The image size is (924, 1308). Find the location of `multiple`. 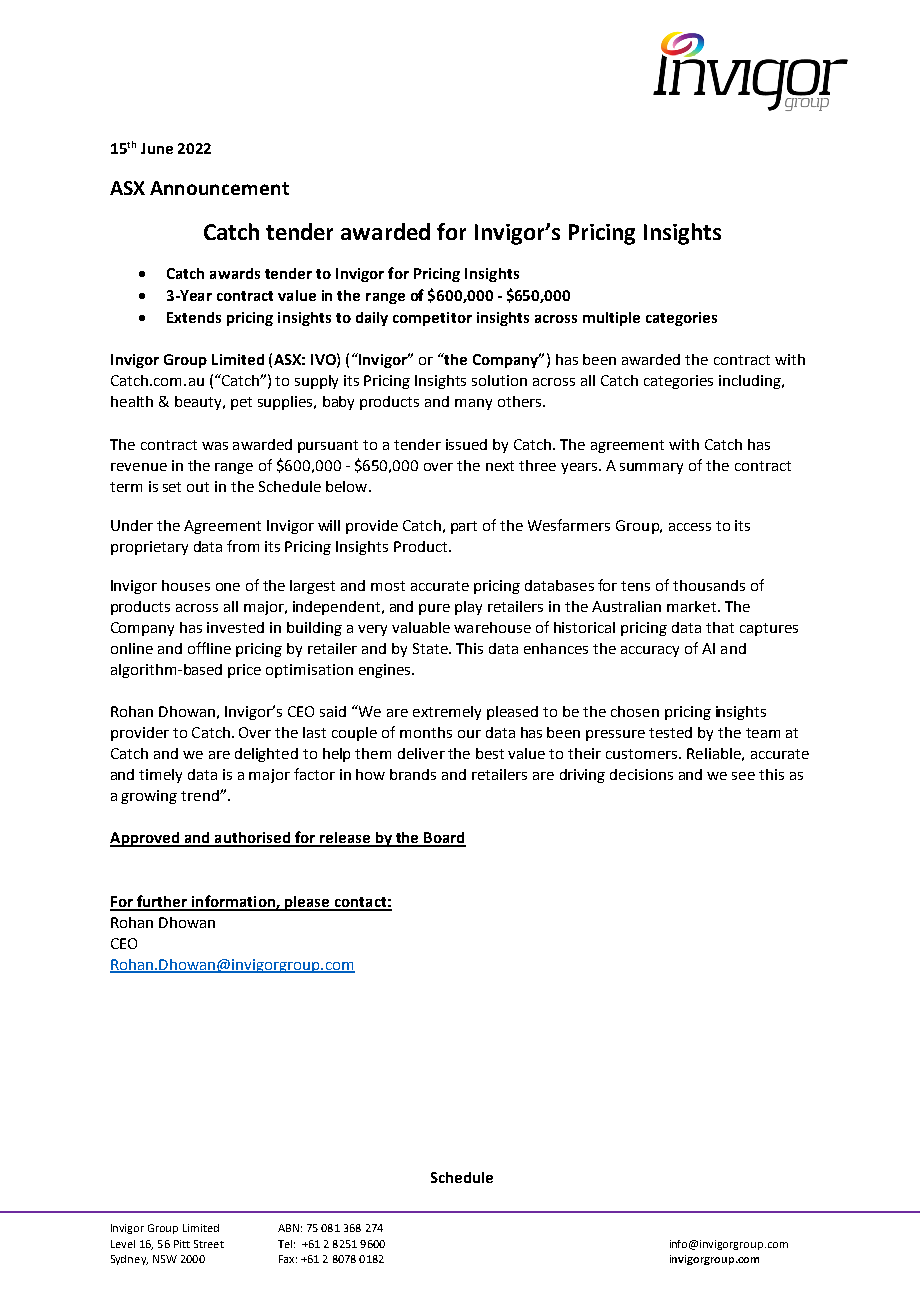

multiple is located at coordinates (611, 319).
